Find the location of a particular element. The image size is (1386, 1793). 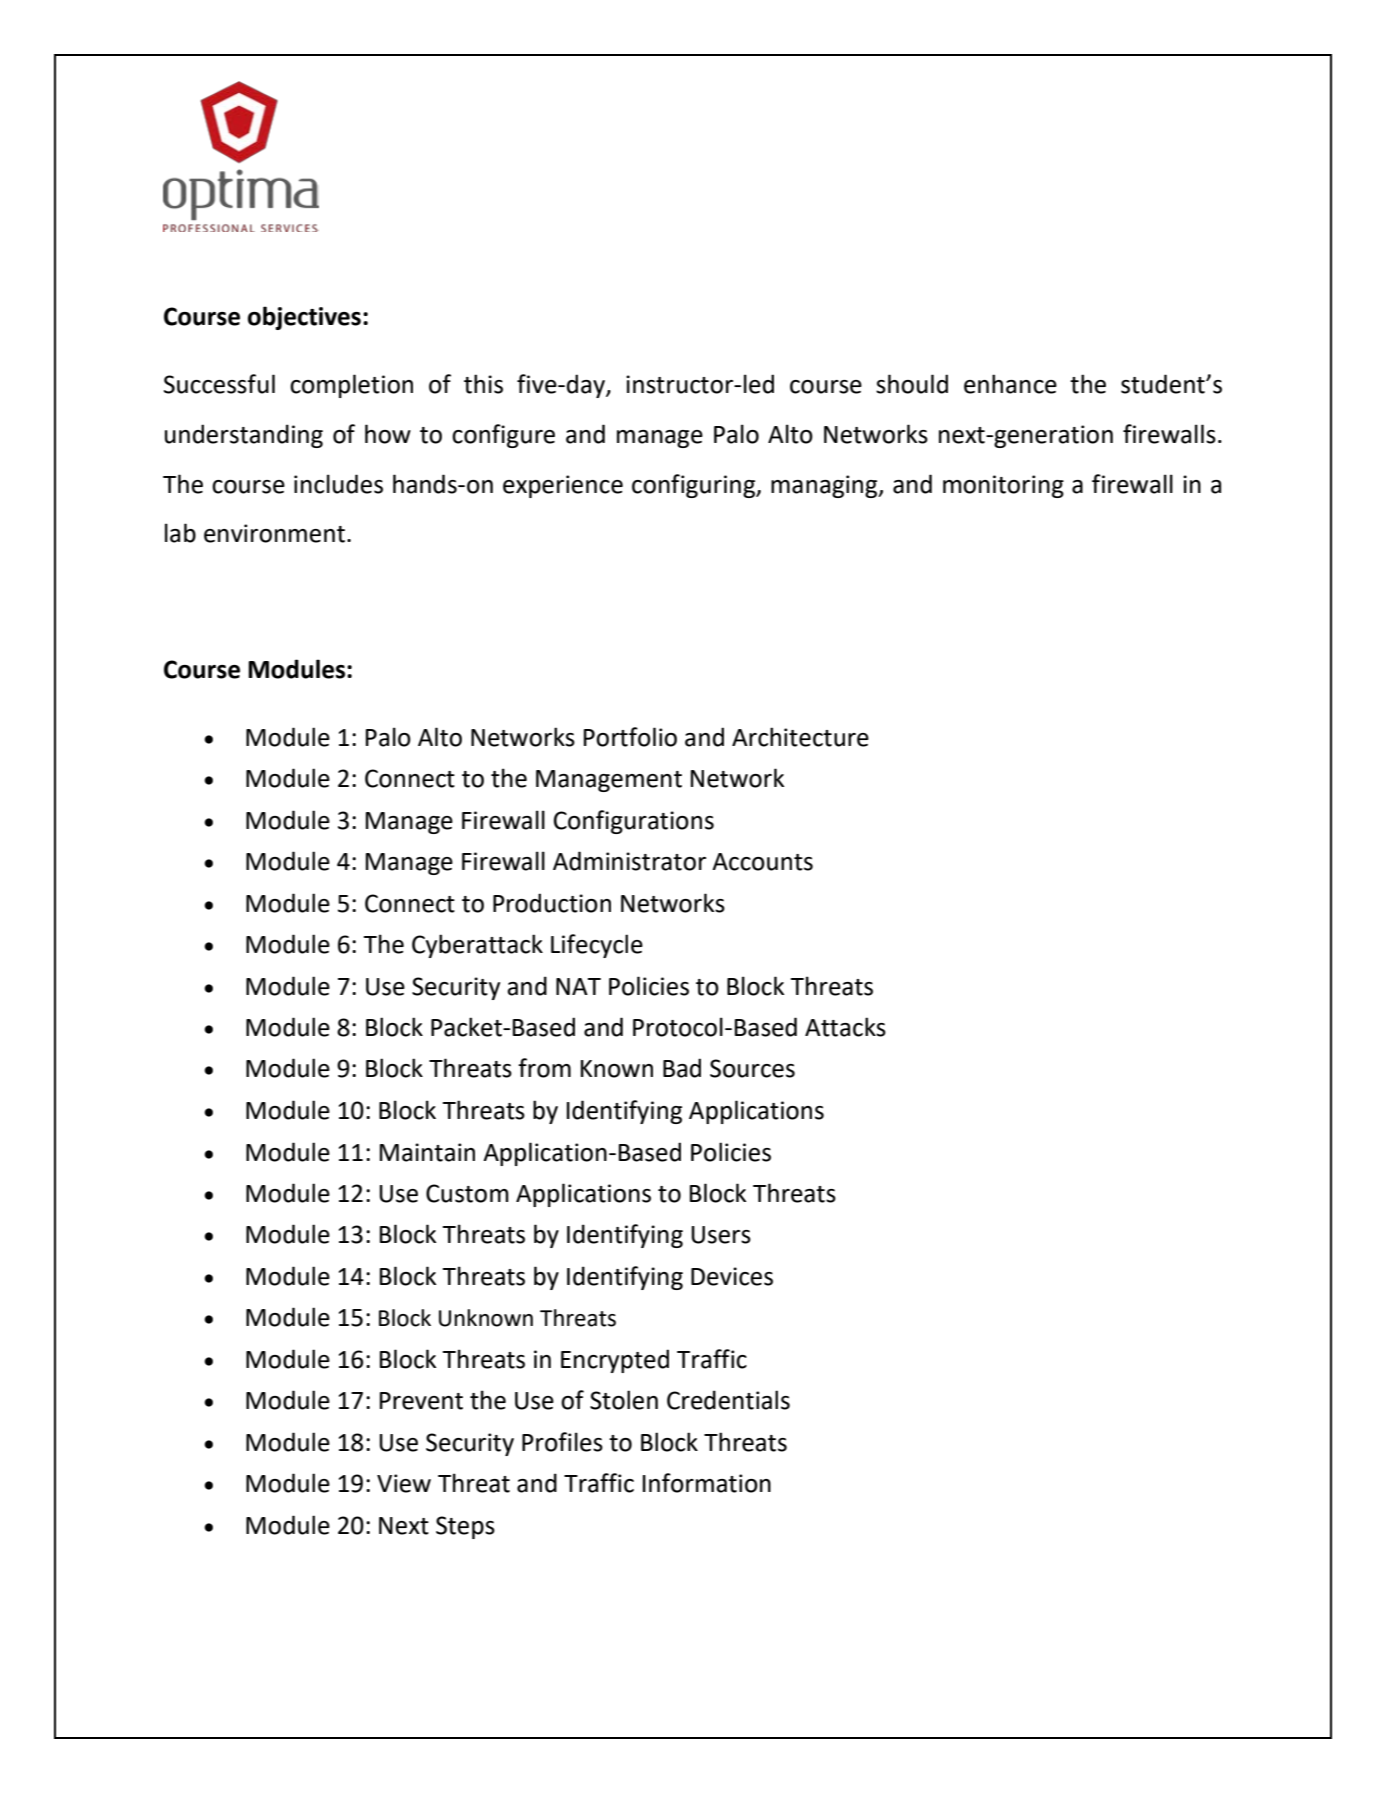

environment is located at coordinates (274, 533).
